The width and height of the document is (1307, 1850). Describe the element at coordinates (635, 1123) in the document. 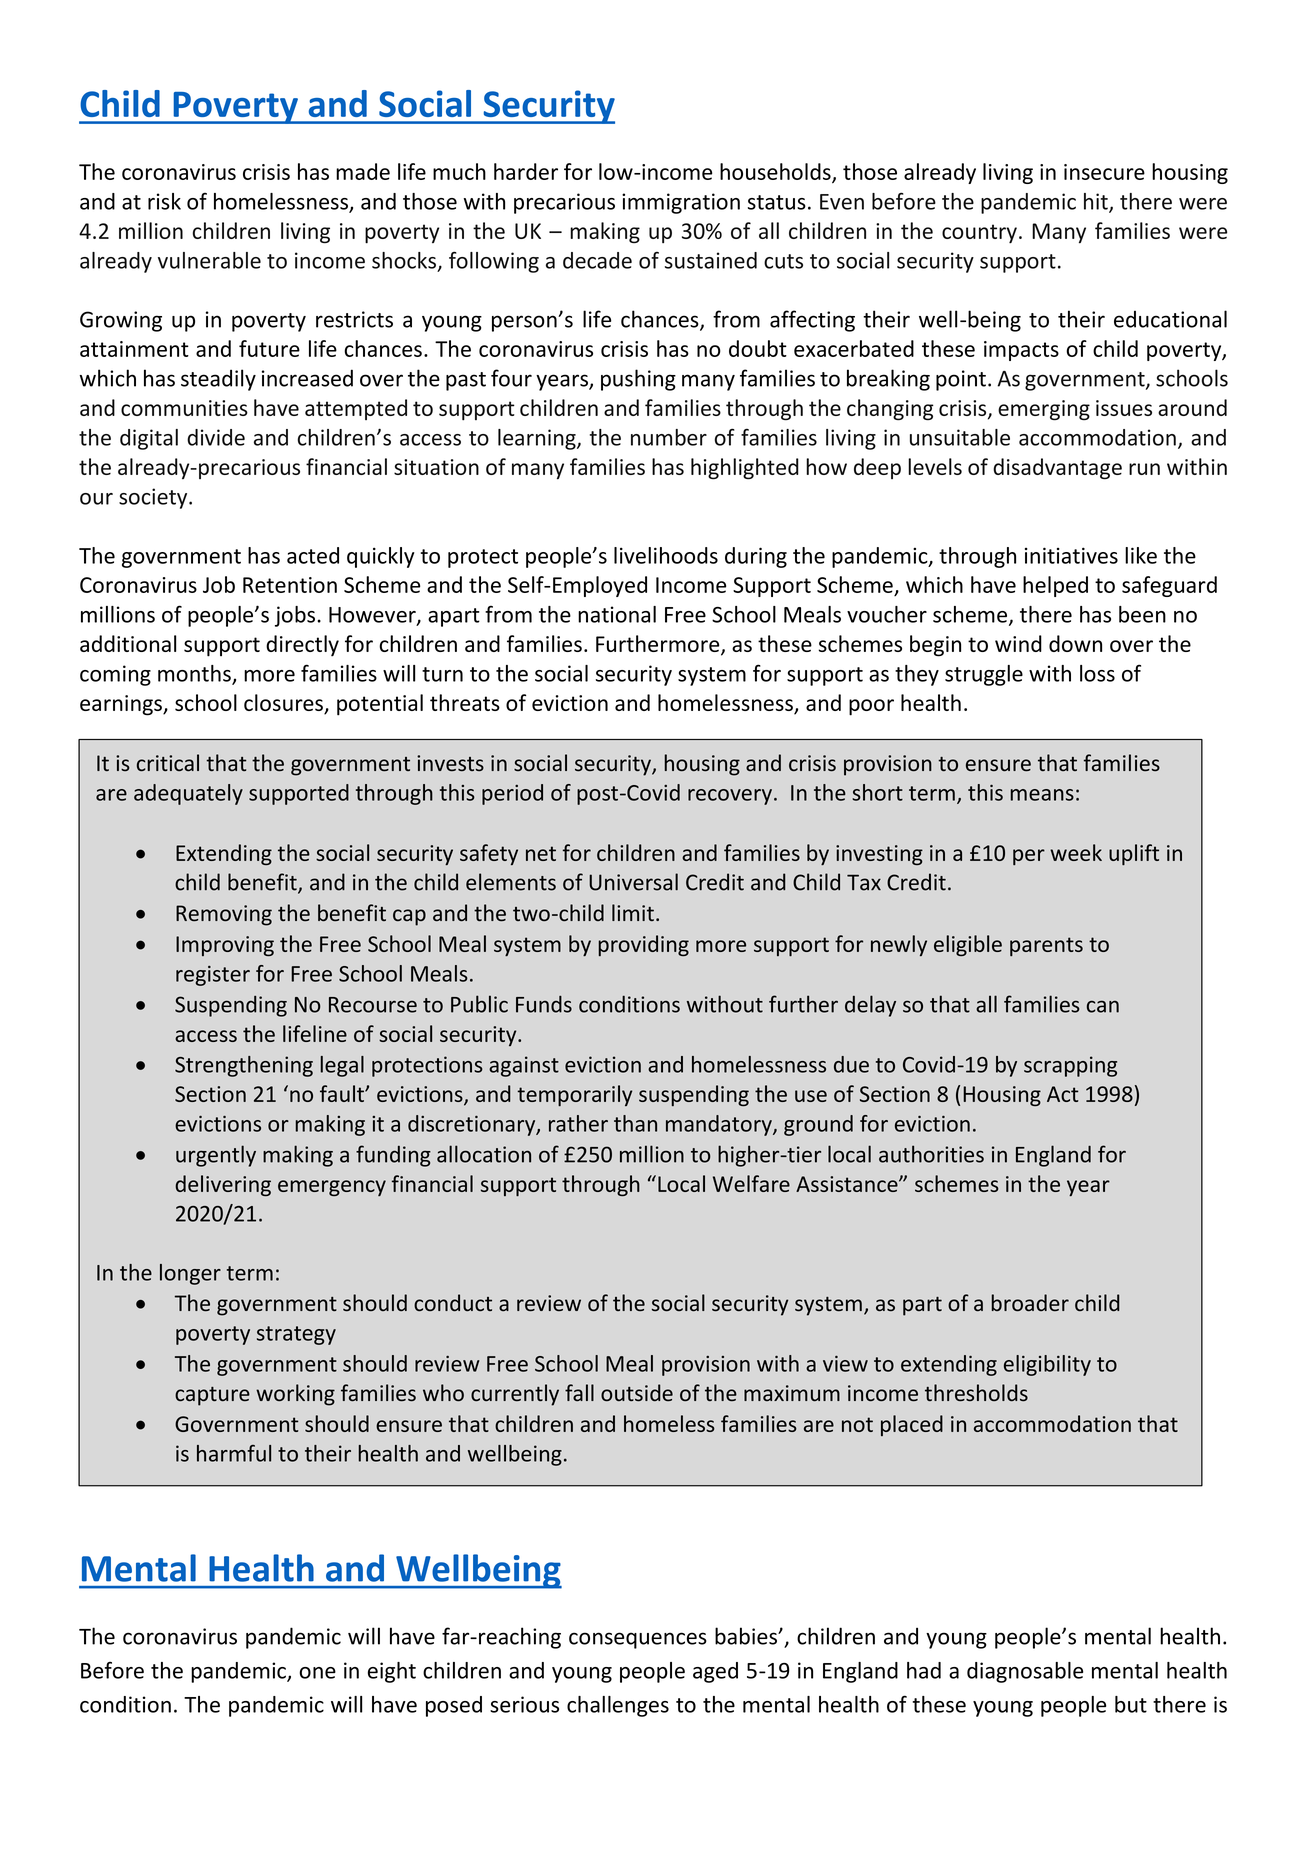

I see `than` at that location.
